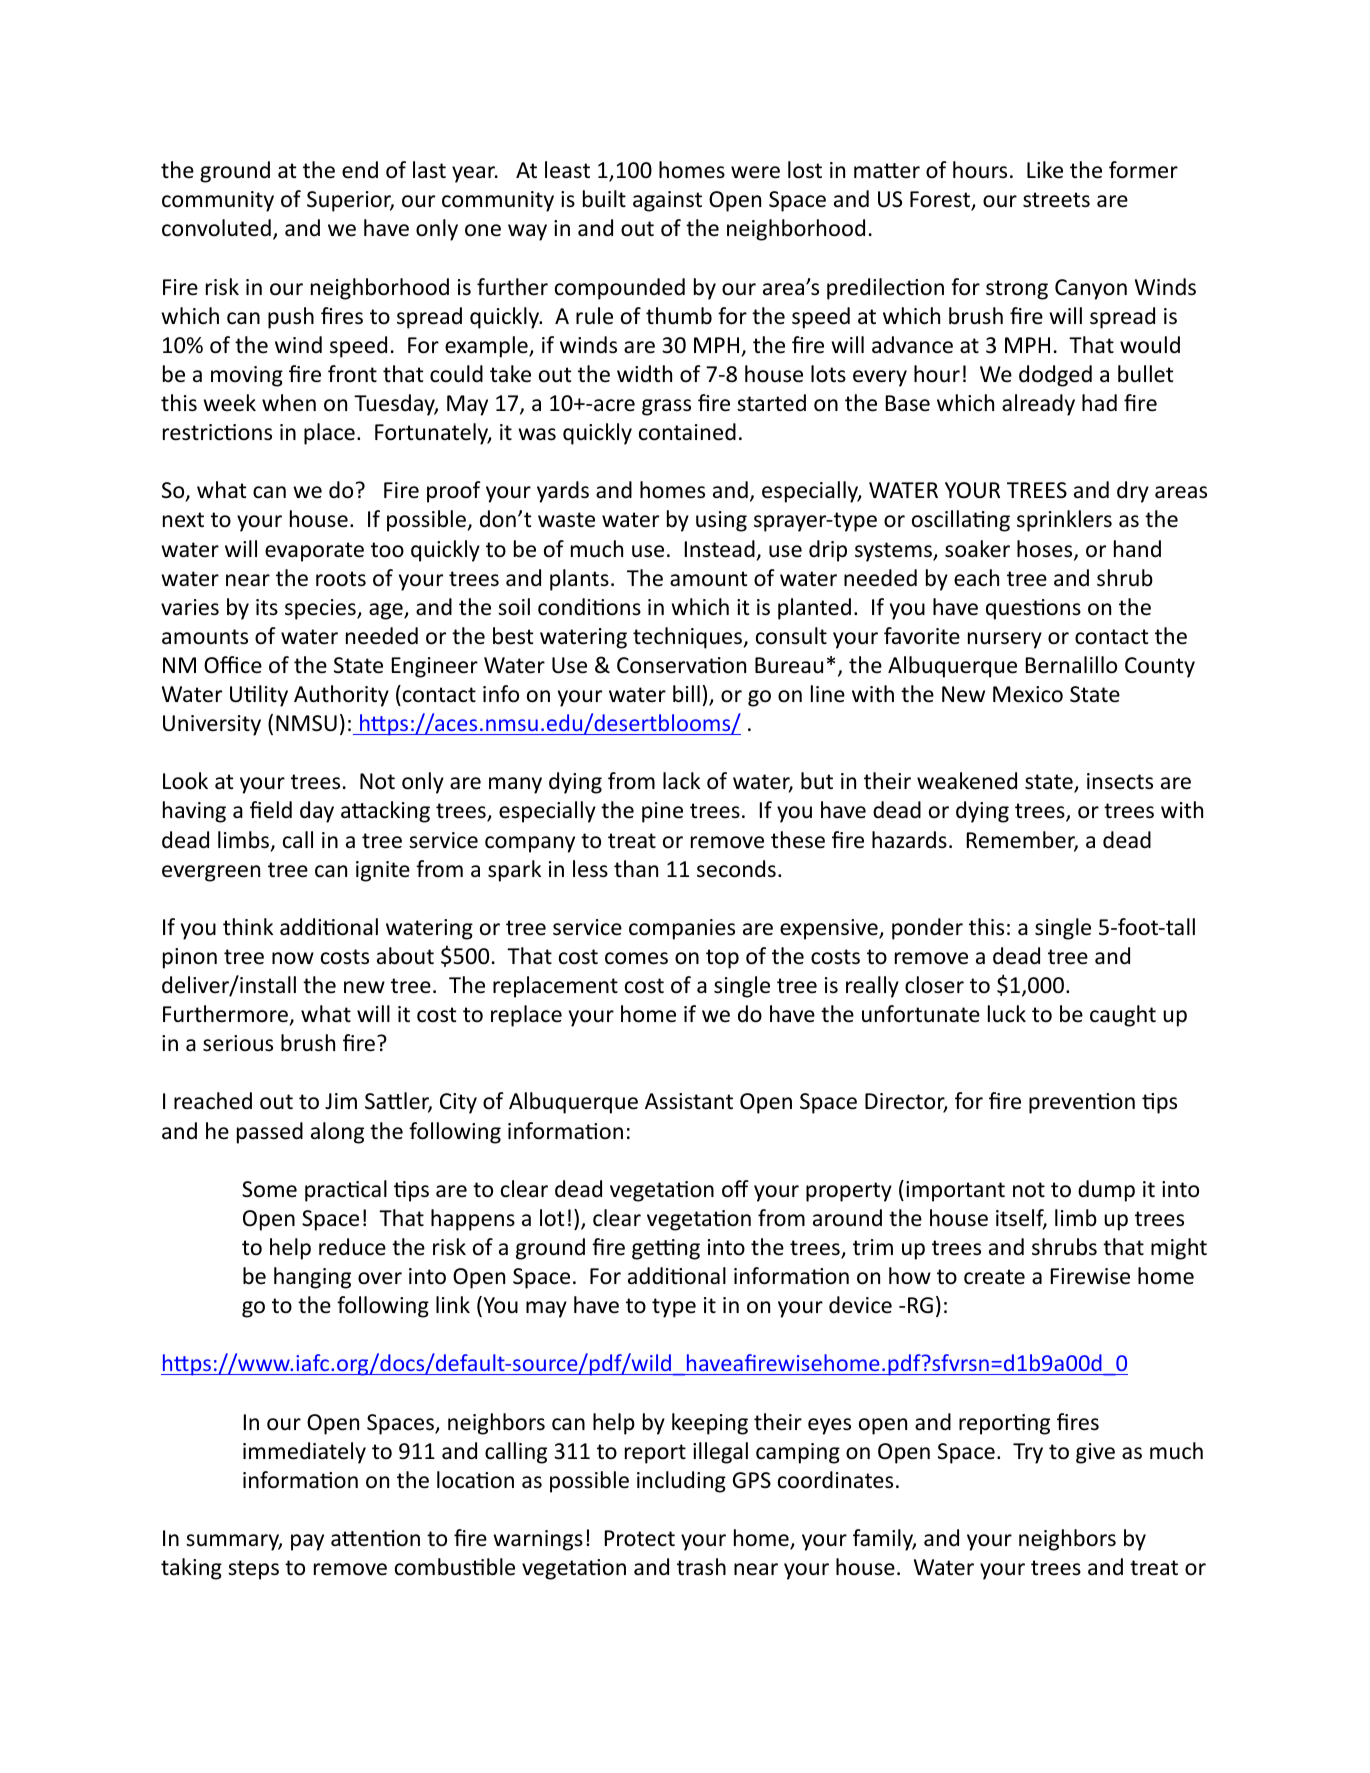  Describe the element at coordinates (1045, 170) in the screenshot. I see `Like` at that location.
